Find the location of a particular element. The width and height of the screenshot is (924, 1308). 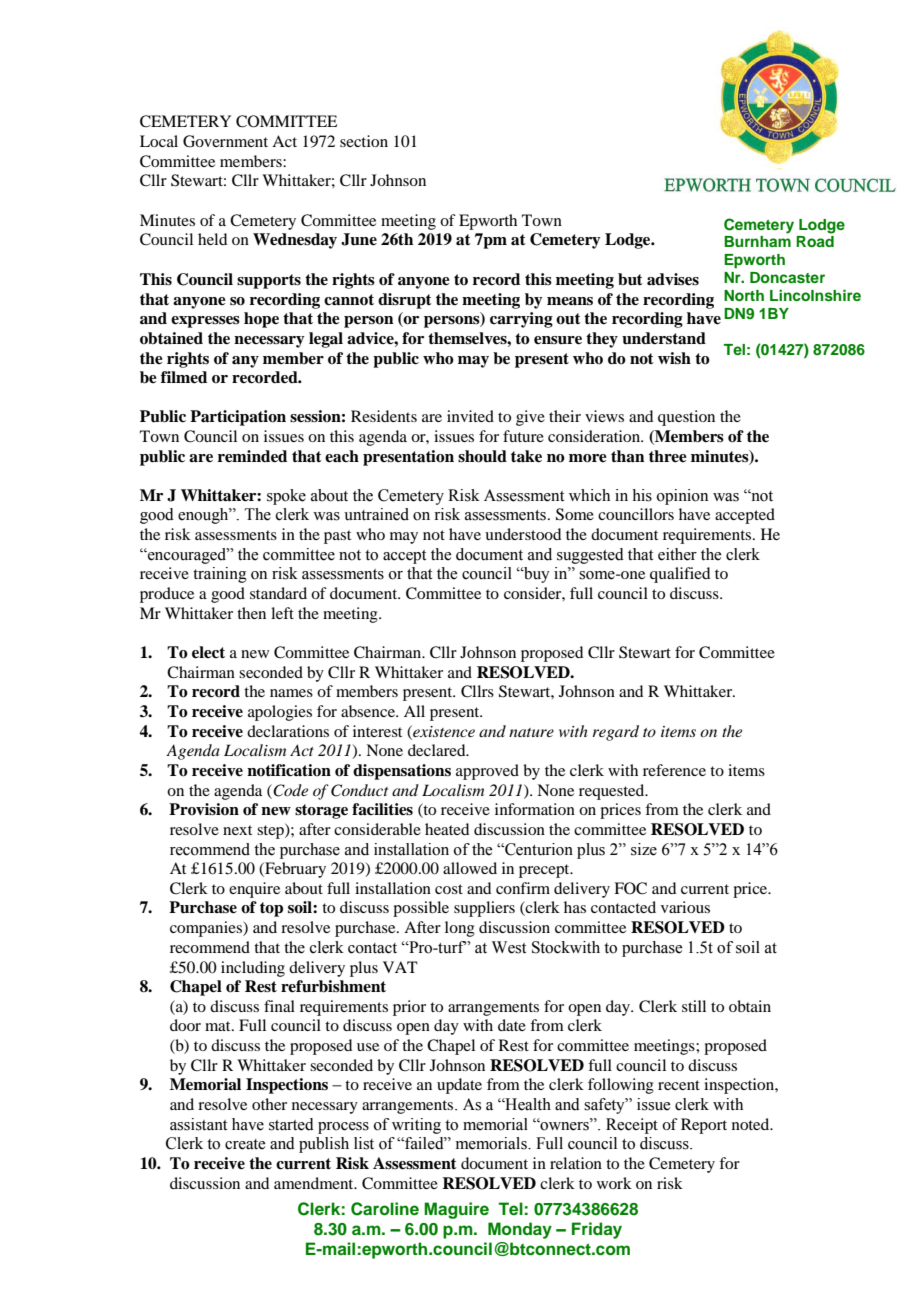

section is located at coordinates (364, 141).
